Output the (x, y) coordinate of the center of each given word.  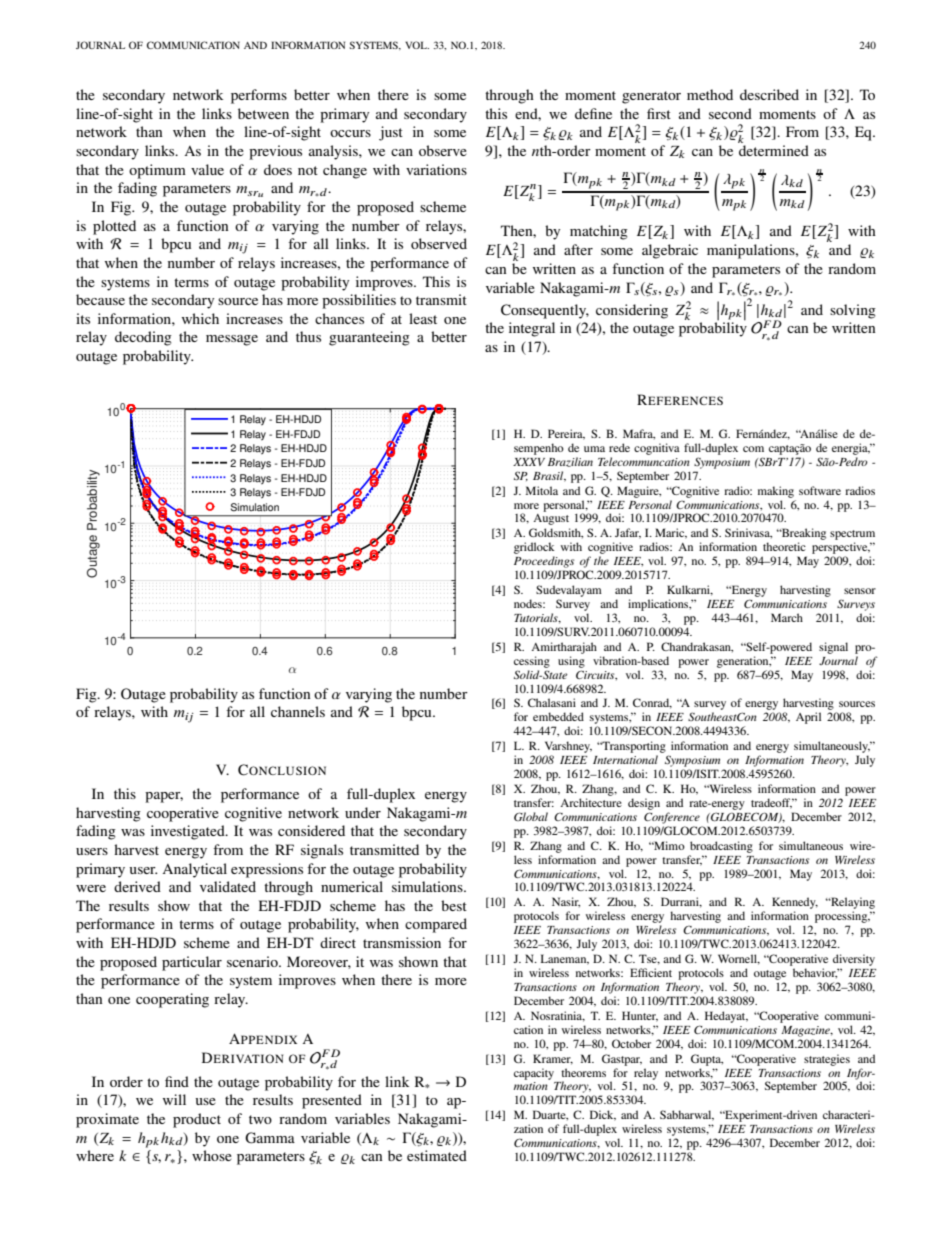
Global (531, 816)
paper (164, 797)
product (197, 1120)
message (232, 340)
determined (774, 150)
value (207, 169)
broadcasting (721, 847)
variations (436, 169)
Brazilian (570, 462)
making (776, 492)
